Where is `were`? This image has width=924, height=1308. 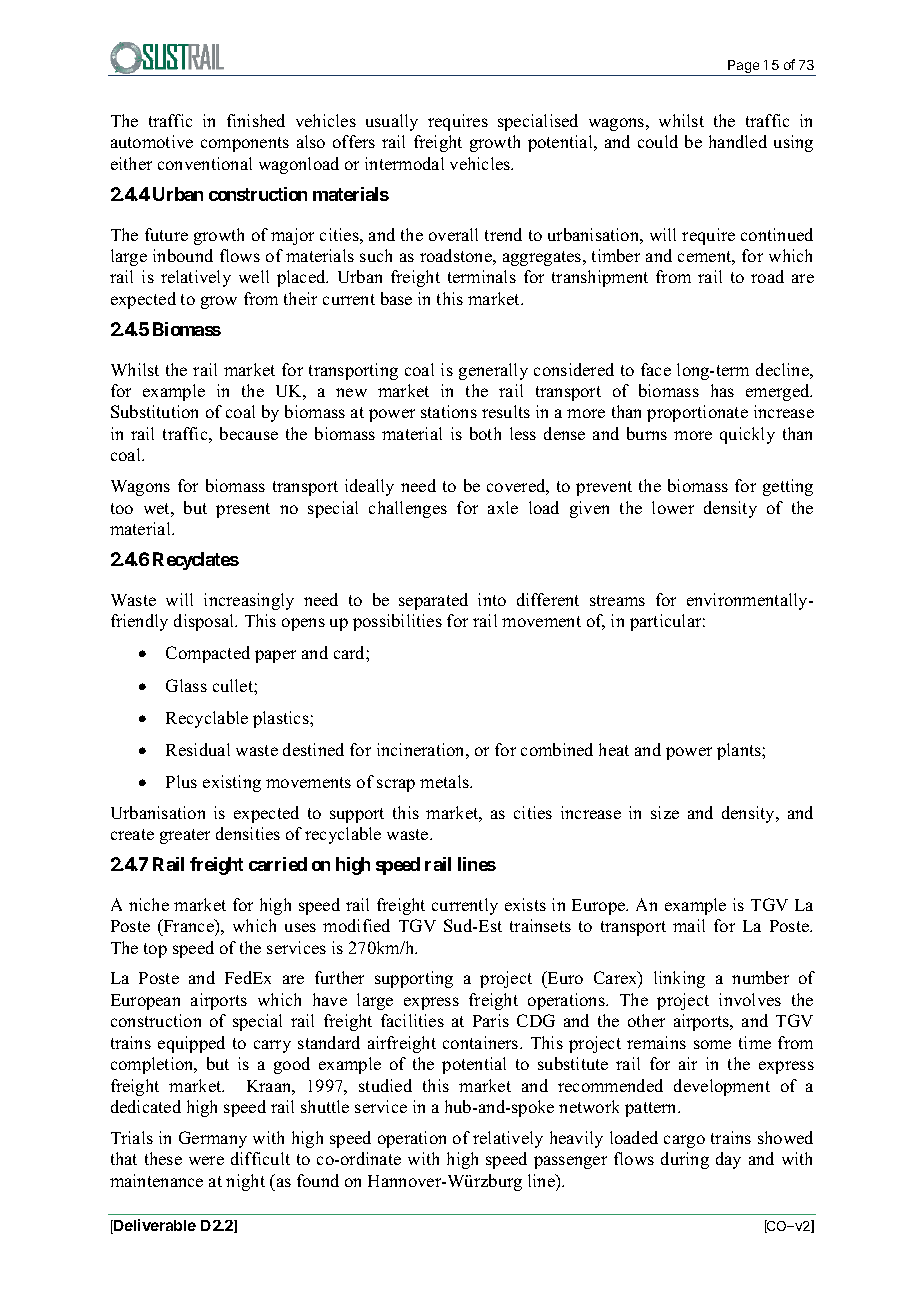
were is located at coordinates (206, 1160).
